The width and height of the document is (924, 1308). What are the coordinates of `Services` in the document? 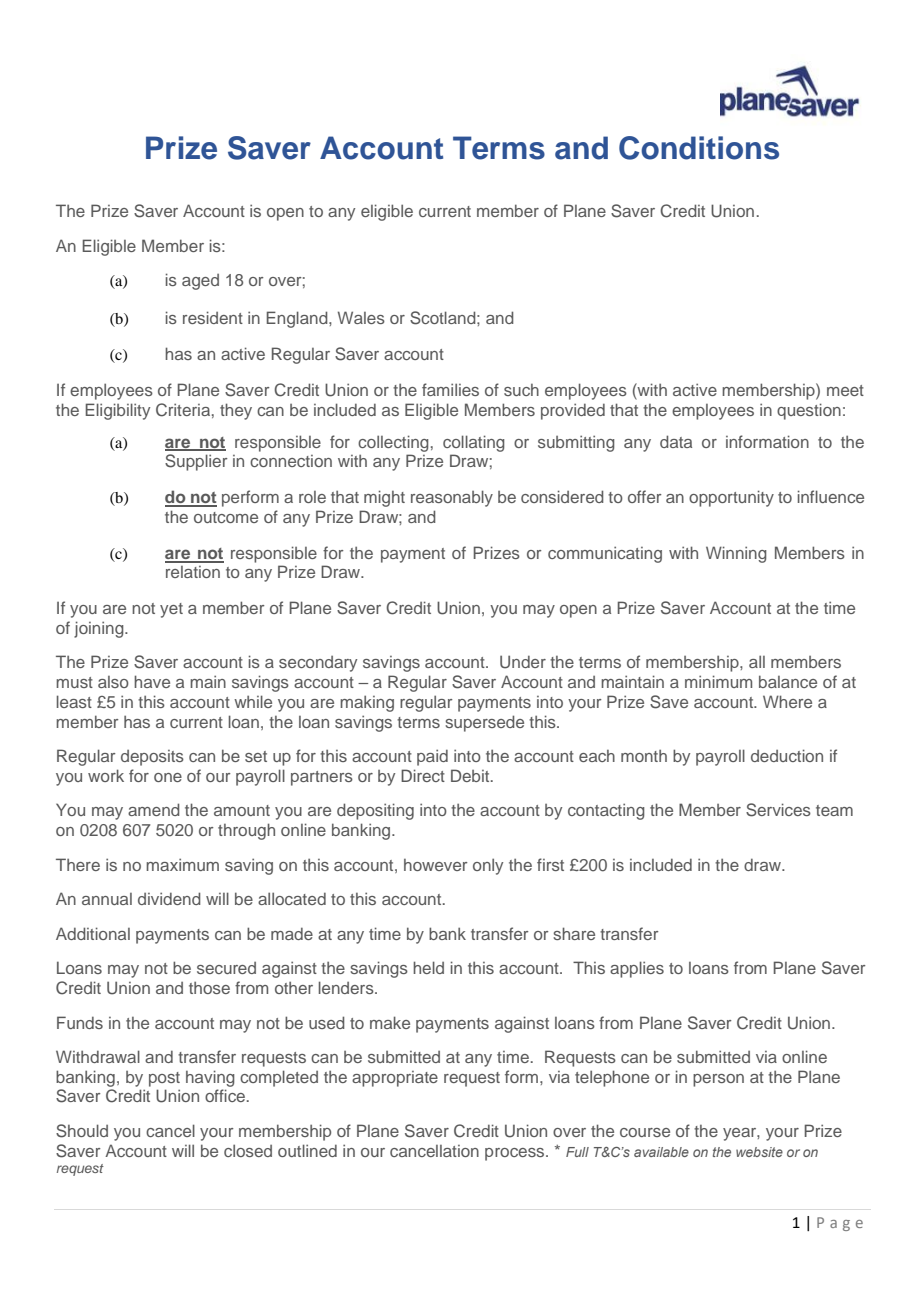 It's located at (778, 810).
